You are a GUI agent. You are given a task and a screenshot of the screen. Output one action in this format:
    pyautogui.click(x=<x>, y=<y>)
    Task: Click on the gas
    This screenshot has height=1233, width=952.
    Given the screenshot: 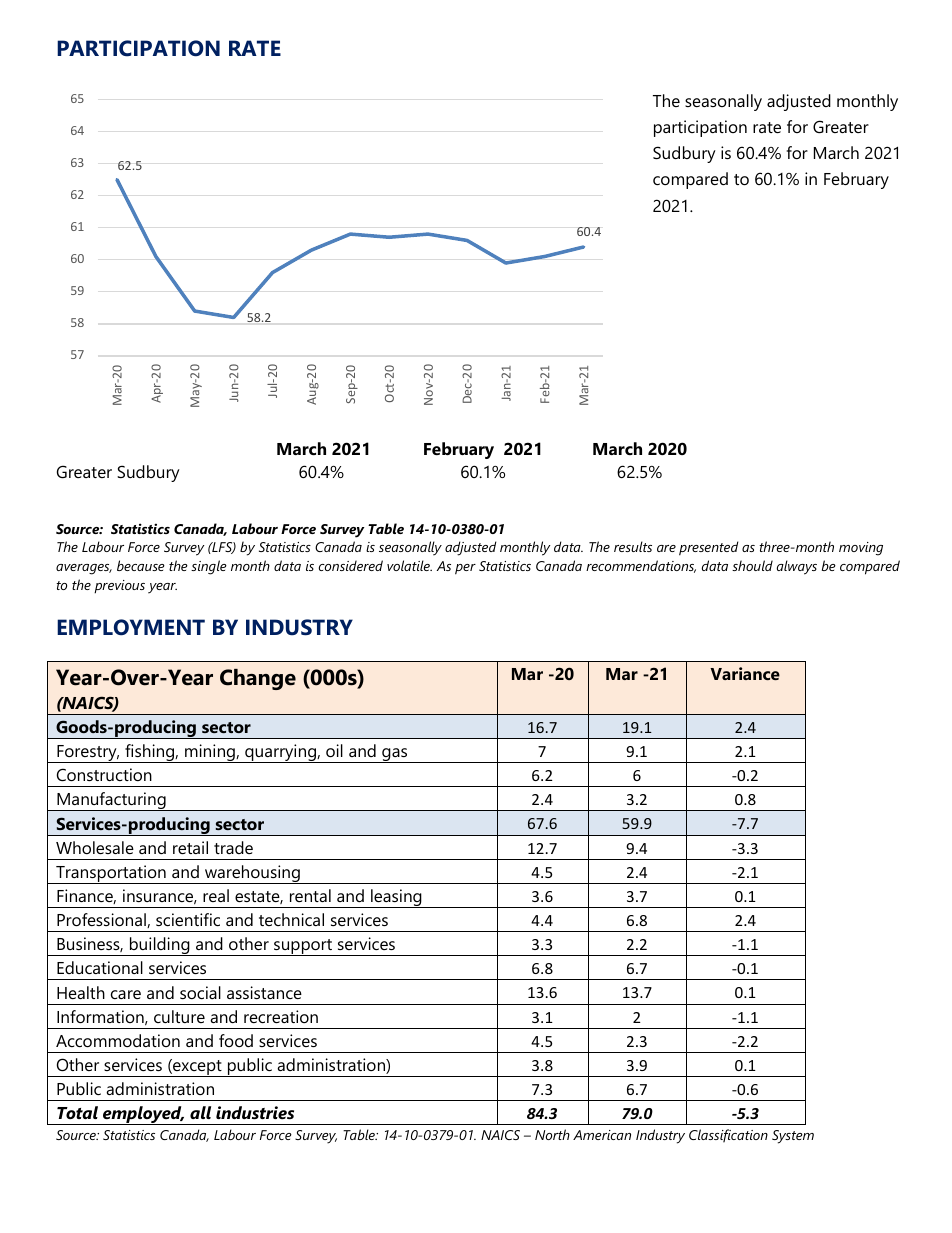 What is the action you would take?
    pyautogui.click(x=395, y=755)
